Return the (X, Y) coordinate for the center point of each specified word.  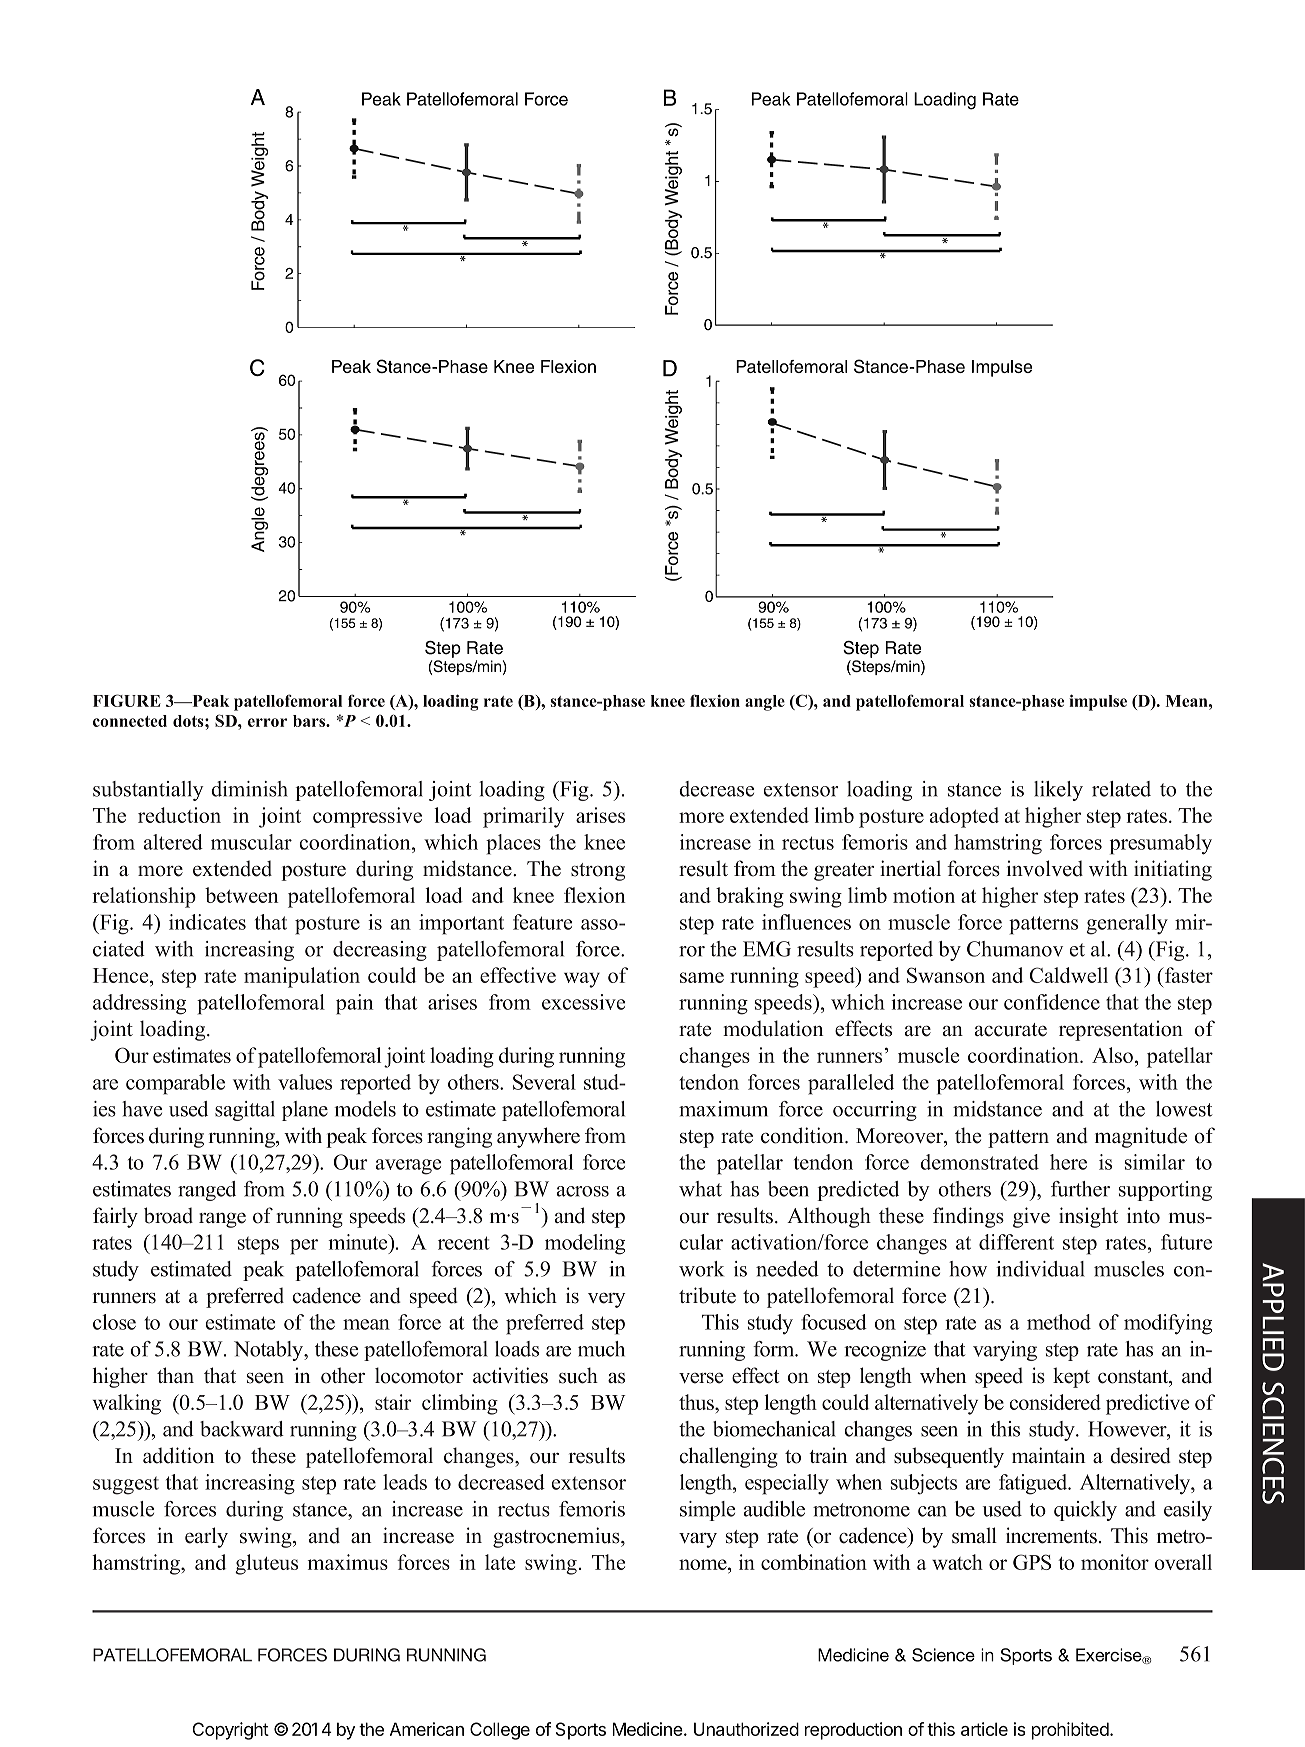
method (1059, 1322)
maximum (723, 1109)
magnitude (1141, 1137)
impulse (1098, 702)
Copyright (231, 1731)
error (267, 722)
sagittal (245, 1111)
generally (1127, 924)
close (114, 1322)
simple (707, 1511)
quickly (1085, 1511)
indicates (207, 922)
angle (765, 703)
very (607, 1300)
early (206, 1537)
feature (542, 922)
